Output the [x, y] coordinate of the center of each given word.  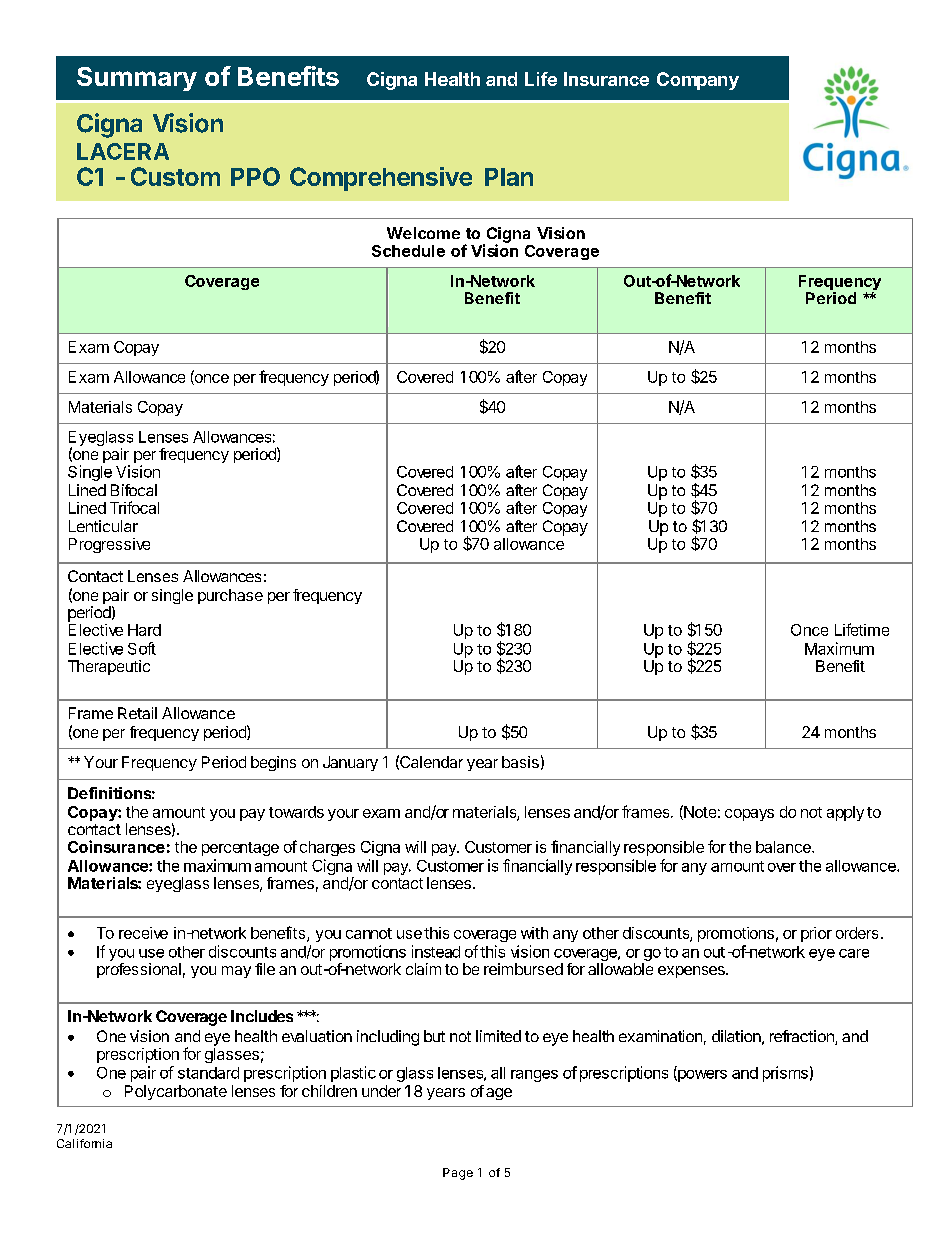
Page [458, 1174]
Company [698, 81]
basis [520, 762]
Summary [137, 79]
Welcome [423, 233]
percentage [240, 849]
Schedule [408, 251]
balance [784, 847]
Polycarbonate [176, 1092]
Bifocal [134, 490]
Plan [509, 177]
